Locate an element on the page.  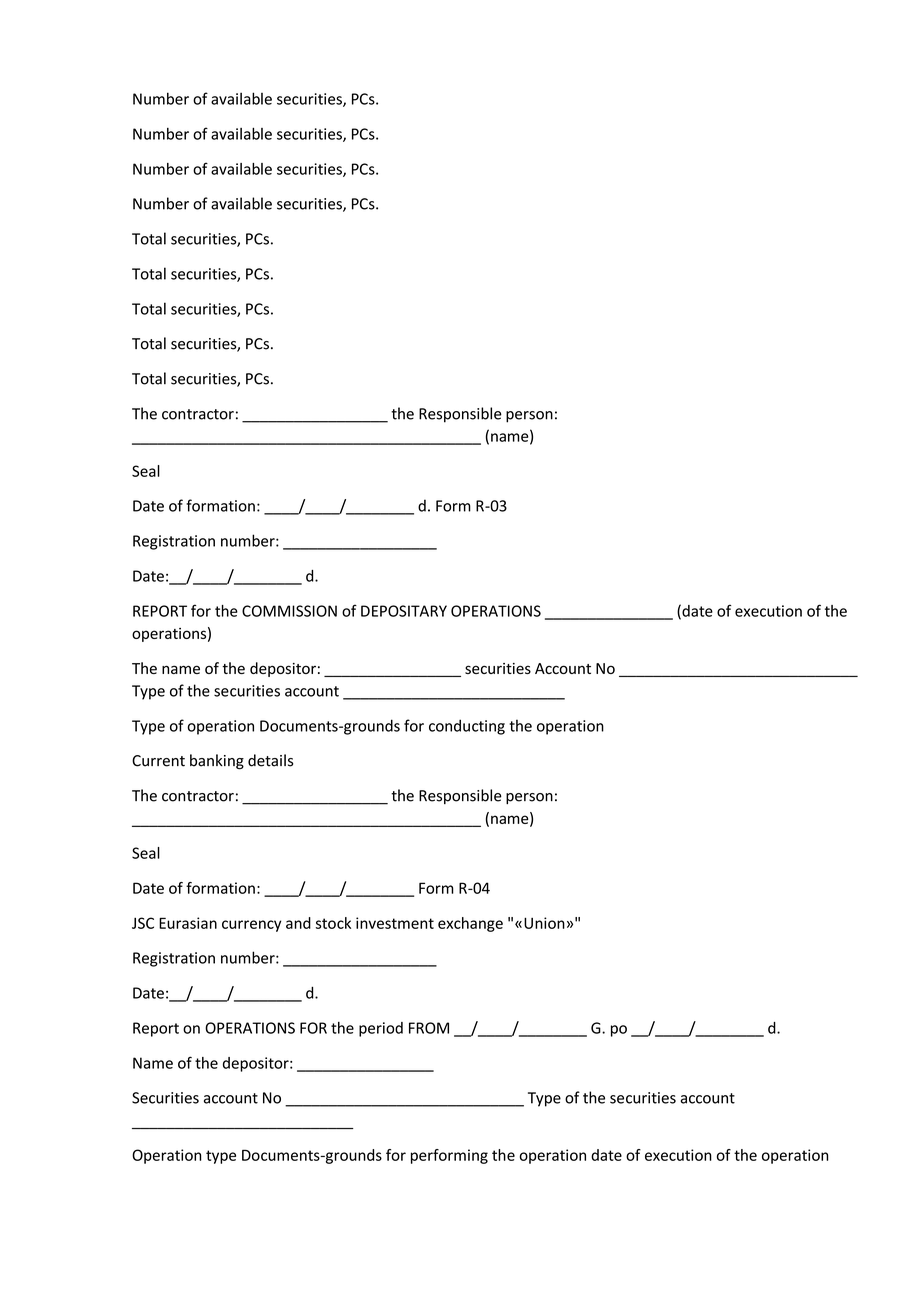
Eurasian is located at coordinates (188, 923).
